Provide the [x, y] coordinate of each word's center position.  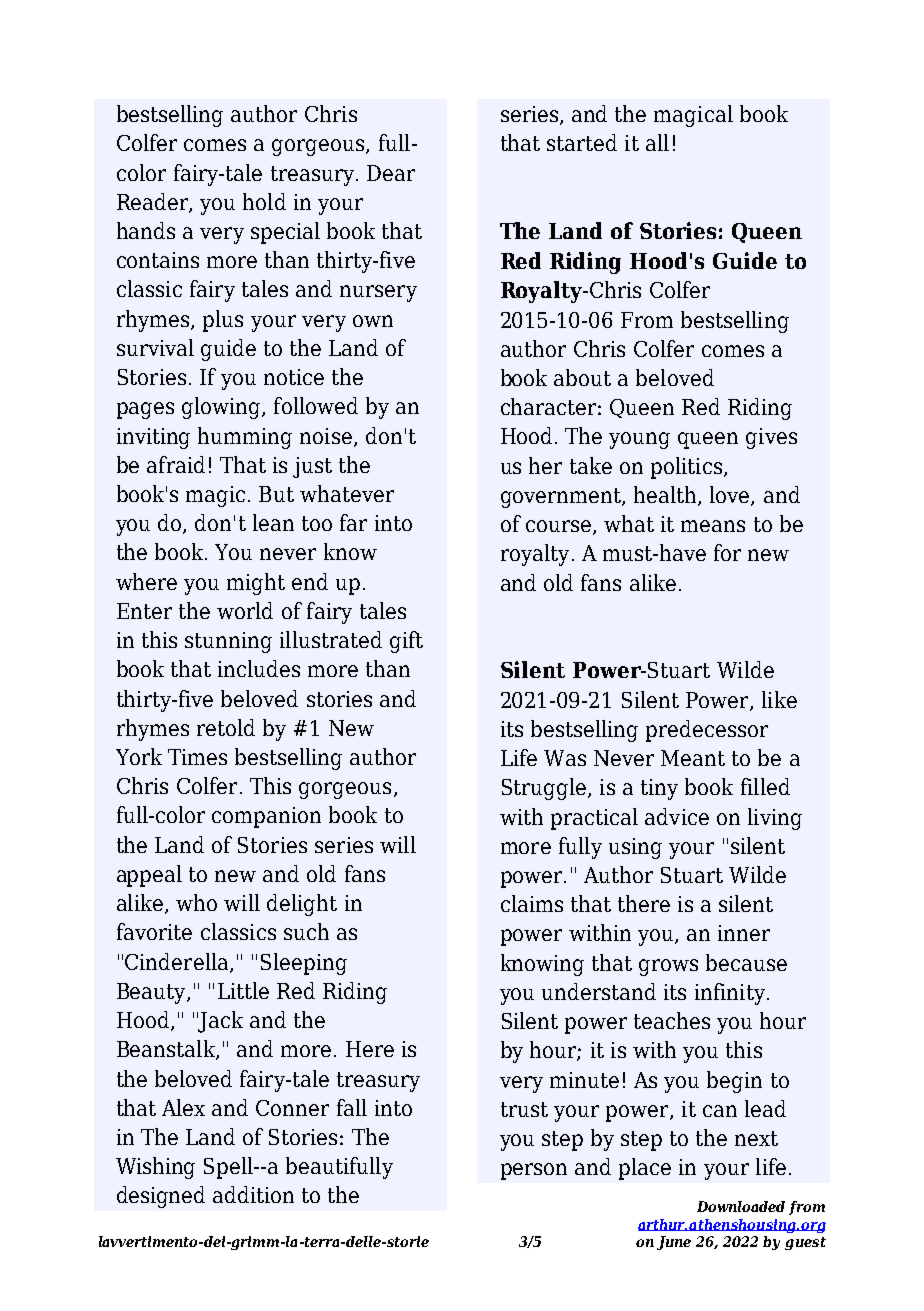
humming [245, 438]
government [562, 498]
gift [406, 642]
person [534, 1171]
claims [532, 903]
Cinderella [178, 962]
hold [264, 201]
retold [226, 727]
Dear [391, 173]
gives [771, 438]
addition [253, 1194]
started [582, 142]
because [746, 962]
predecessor [707, 731]
